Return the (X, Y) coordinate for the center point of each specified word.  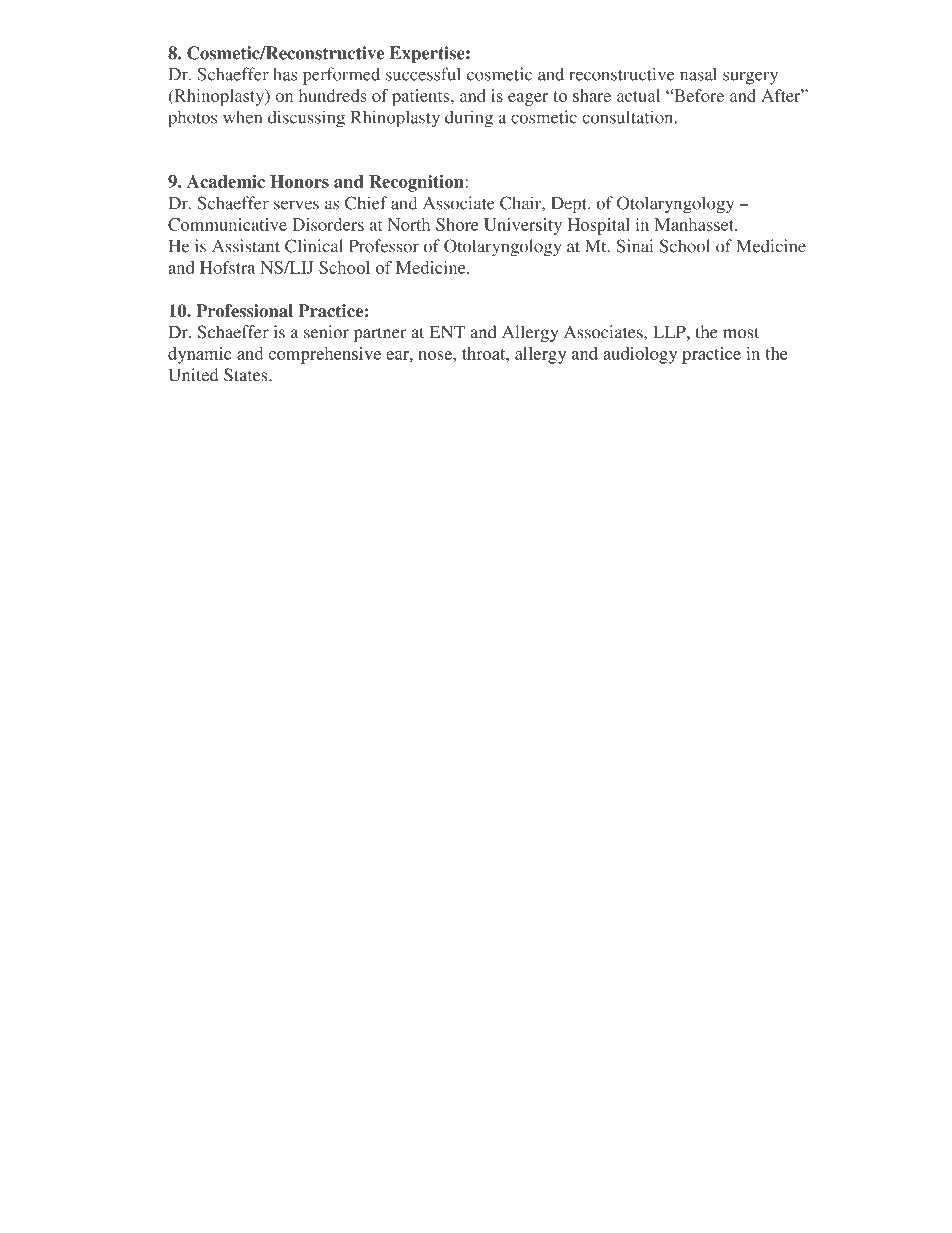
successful (423, 74)
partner (380, 335)
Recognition (417, 183)
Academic (226, 181)
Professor (384, 246)
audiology (640, 355)
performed (341, 76)
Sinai (634, 246)
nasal (698, 74)
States (247, 375)
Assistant (246, 246)
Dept (570, 205)
